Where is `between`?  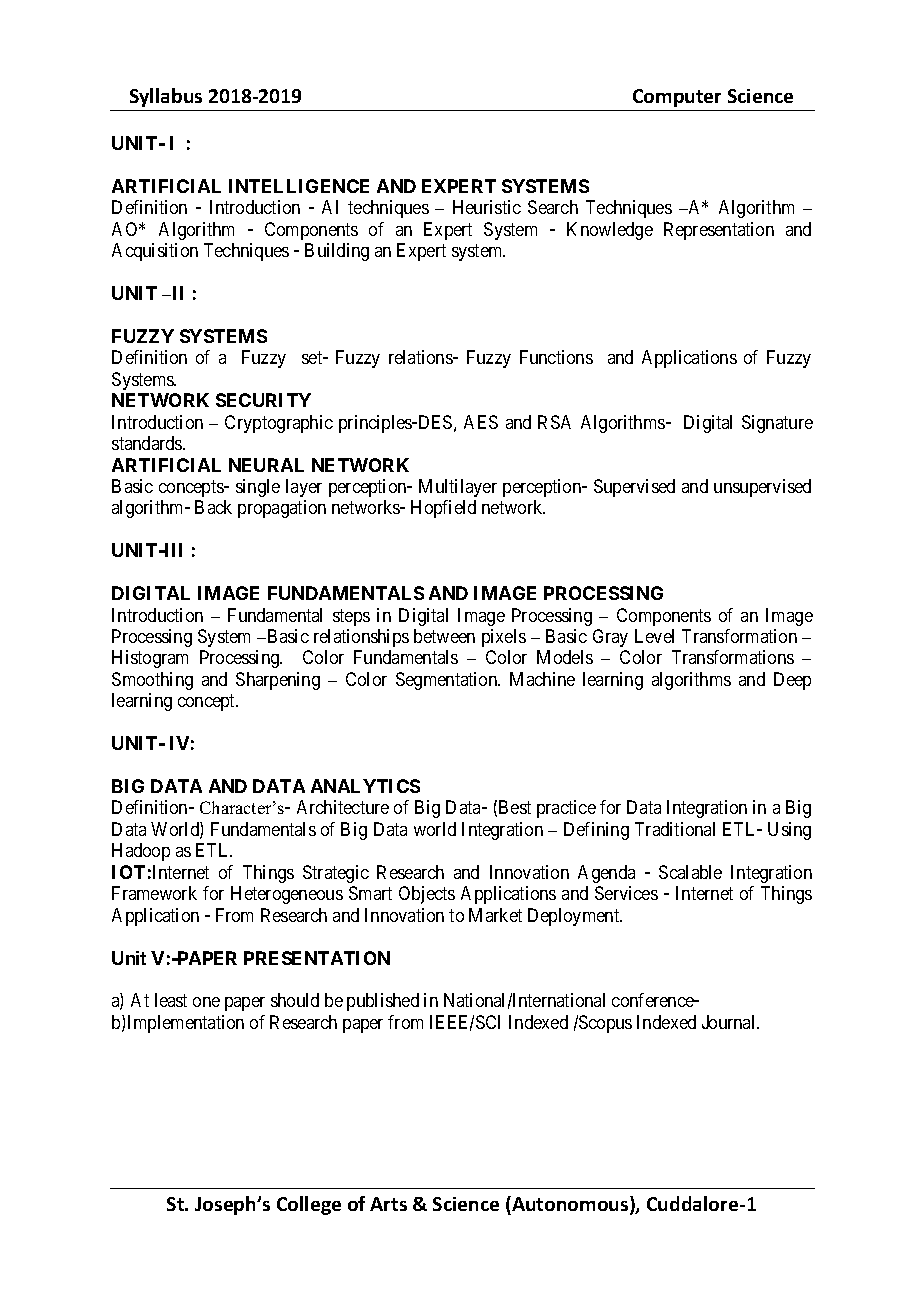 between is located at coordinates (444, 636).
